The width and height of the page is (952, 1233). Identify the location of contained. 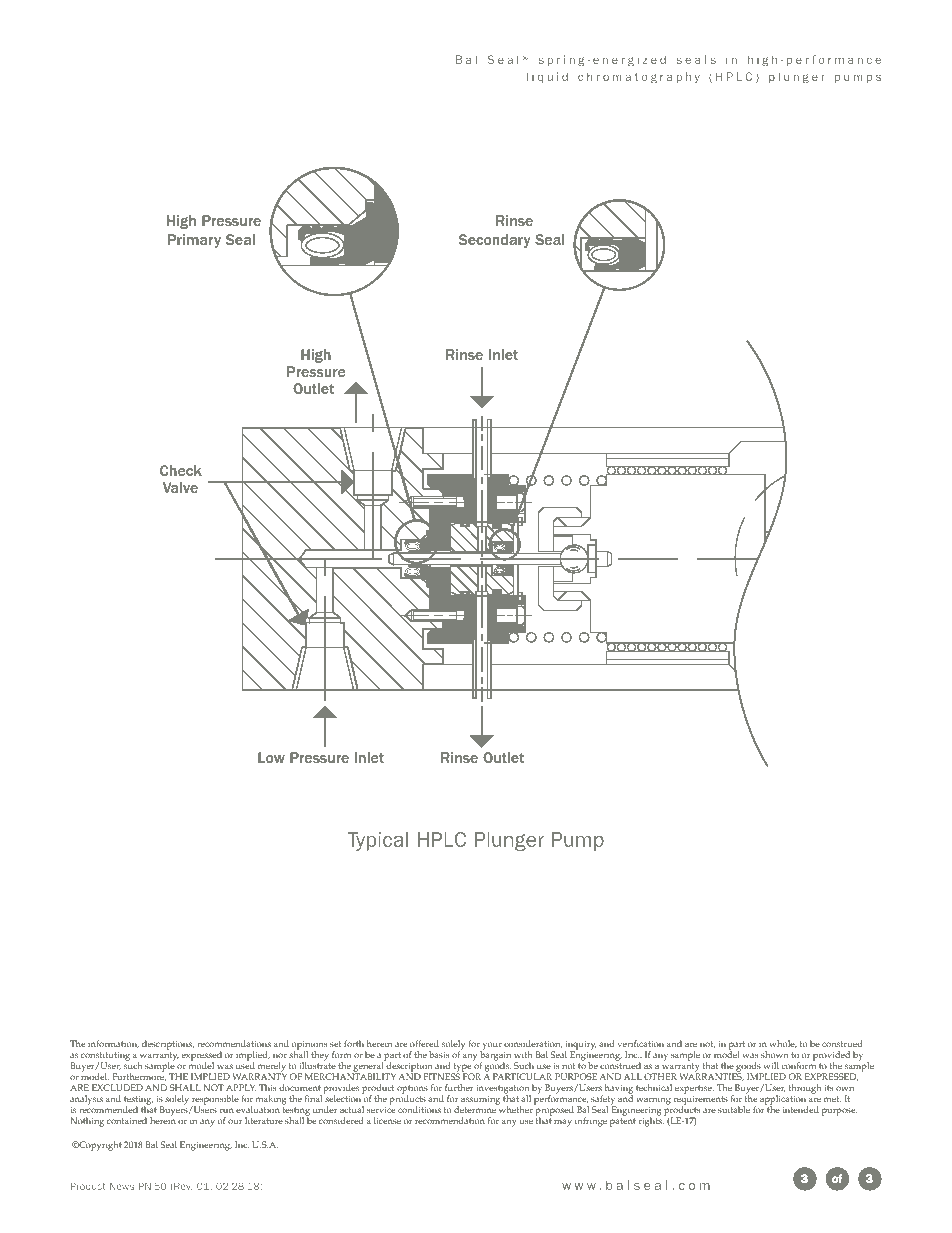
(127, 1120).
